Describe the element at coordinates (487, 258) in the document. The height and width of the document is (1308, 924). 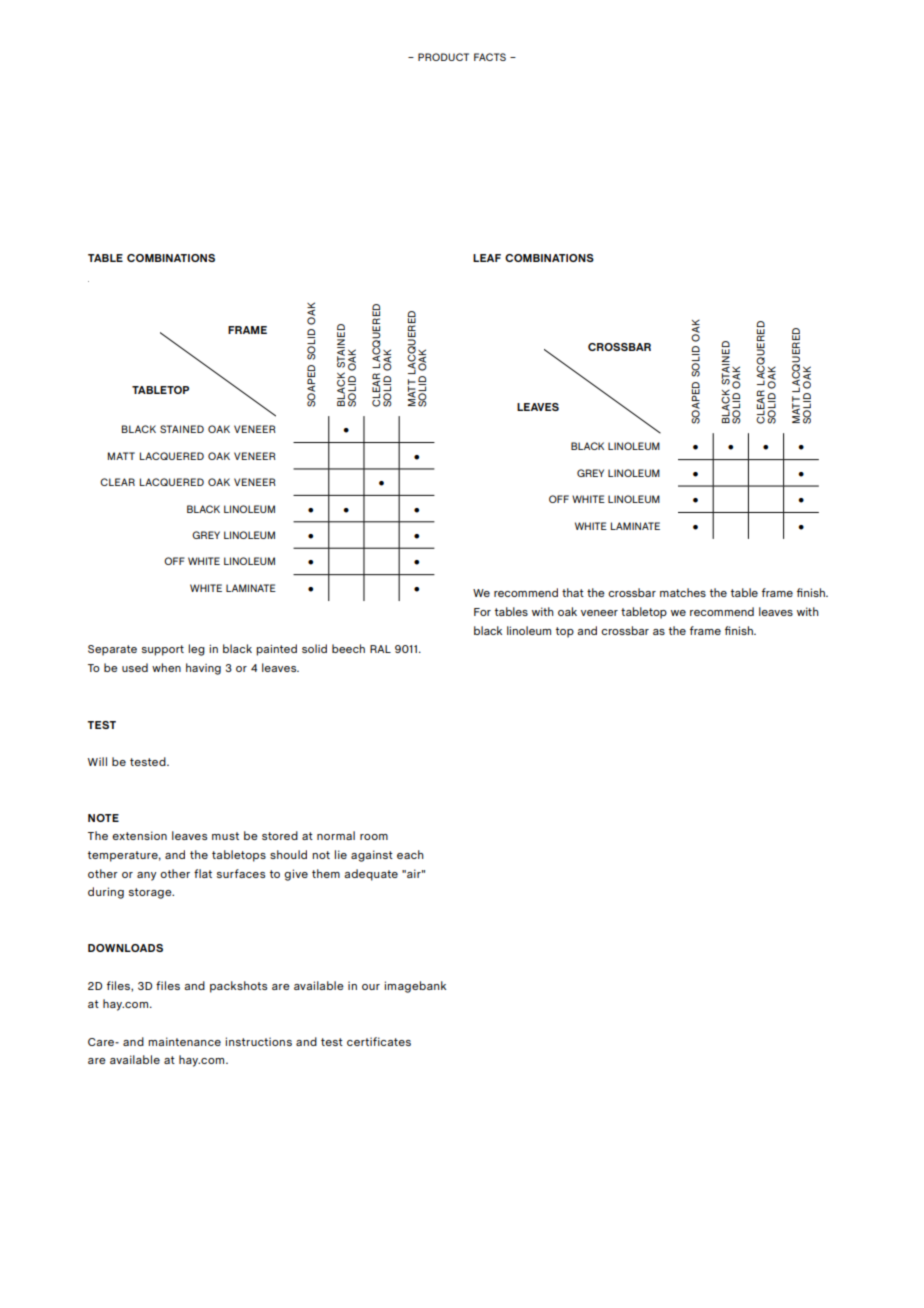
I see `LEAF` at that location.
